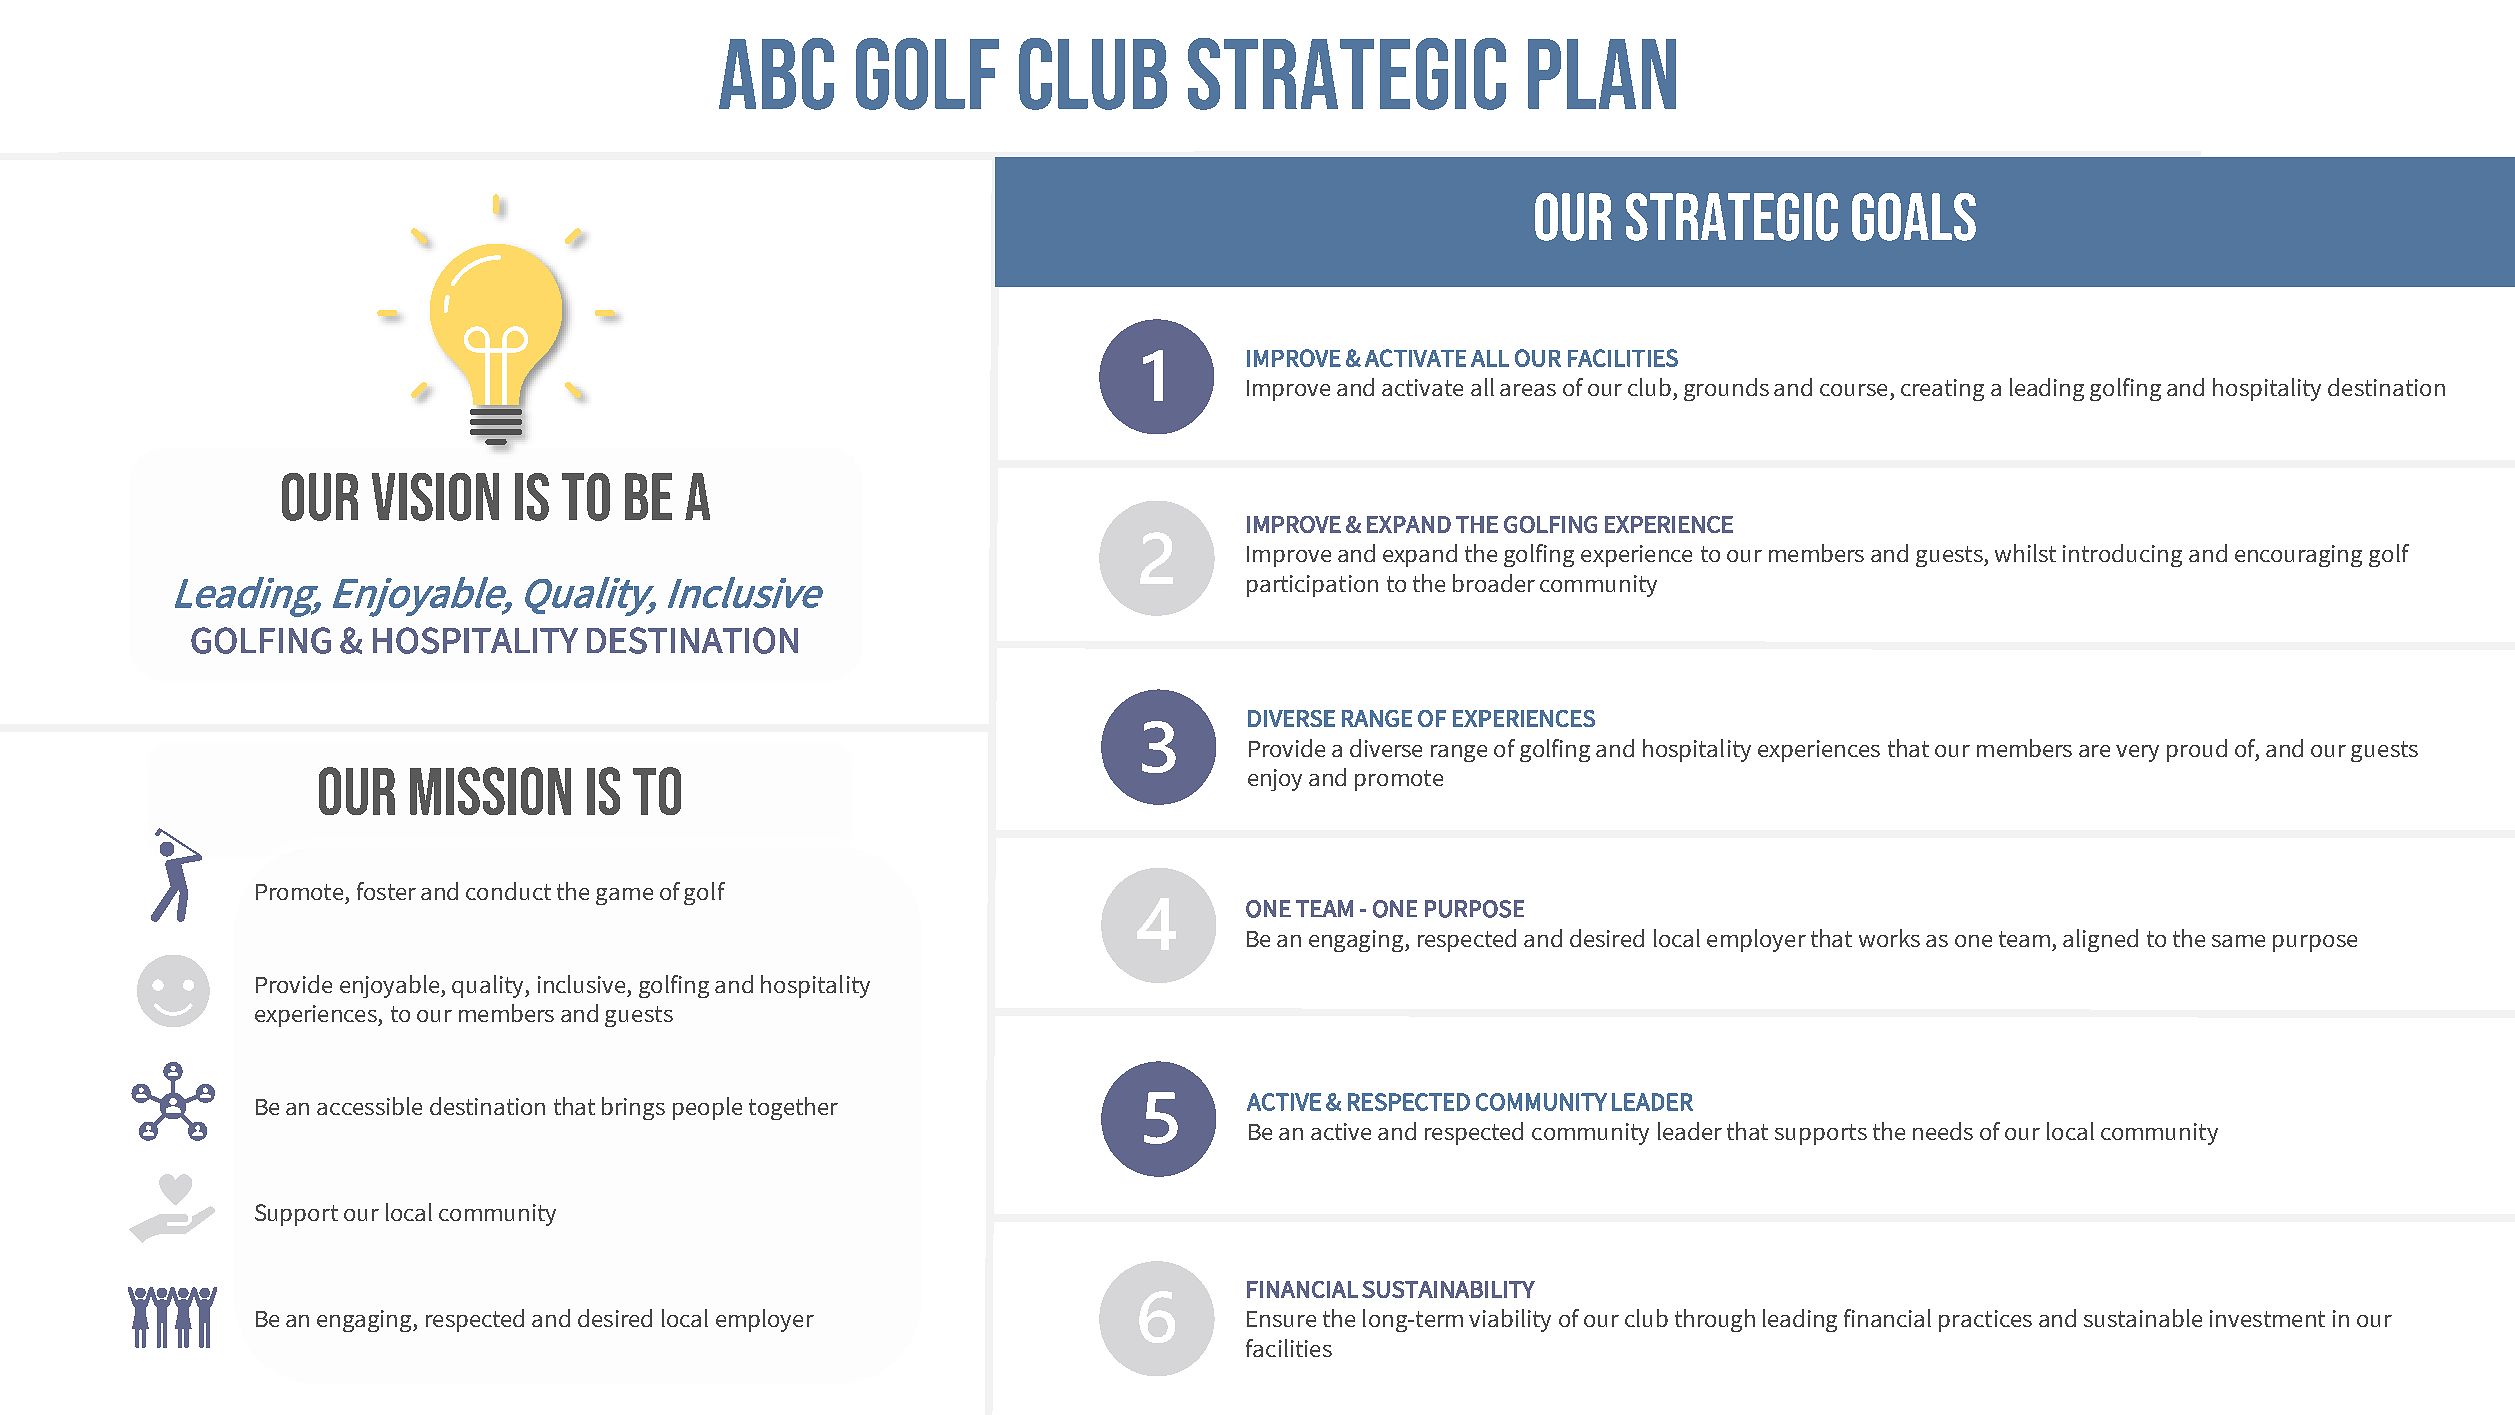  What do you see at coordinates (490, 791) in the image?
I see `mission` at bounding box center [490, 791].
